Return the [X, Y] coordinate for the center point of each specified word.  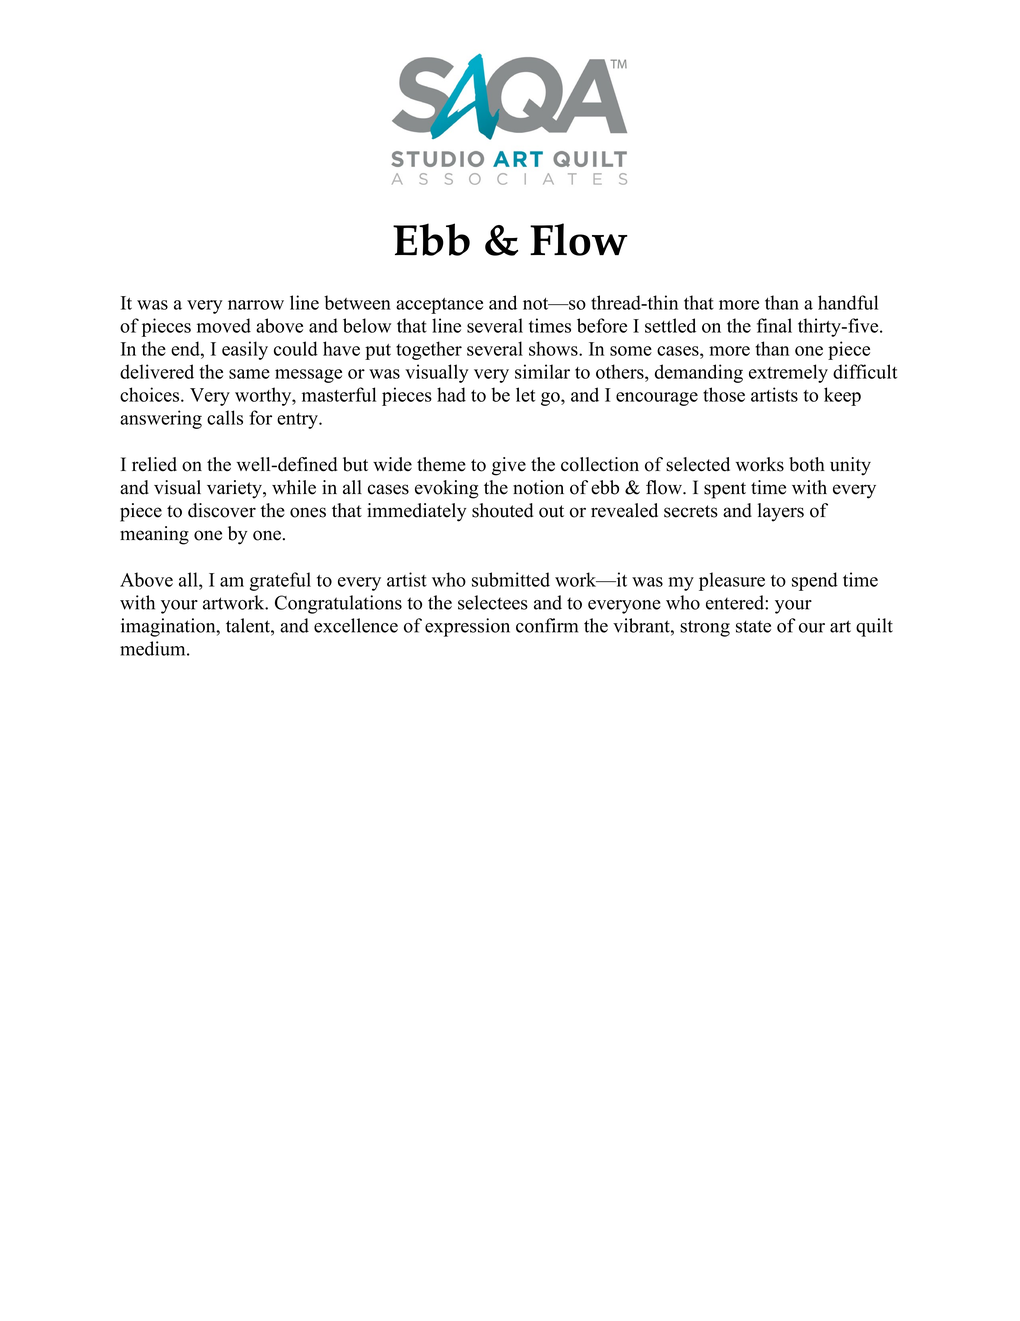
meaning [154, 535]
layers [781, 512]
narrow [256, 305]
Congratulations [338, 604]
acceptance [439, 306]
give [509, 466]
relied [154, 464]
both [807, 464]
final [774, 325]
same [249, 374]
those [724, 394]
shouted [502, 510]
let [525, 394]
